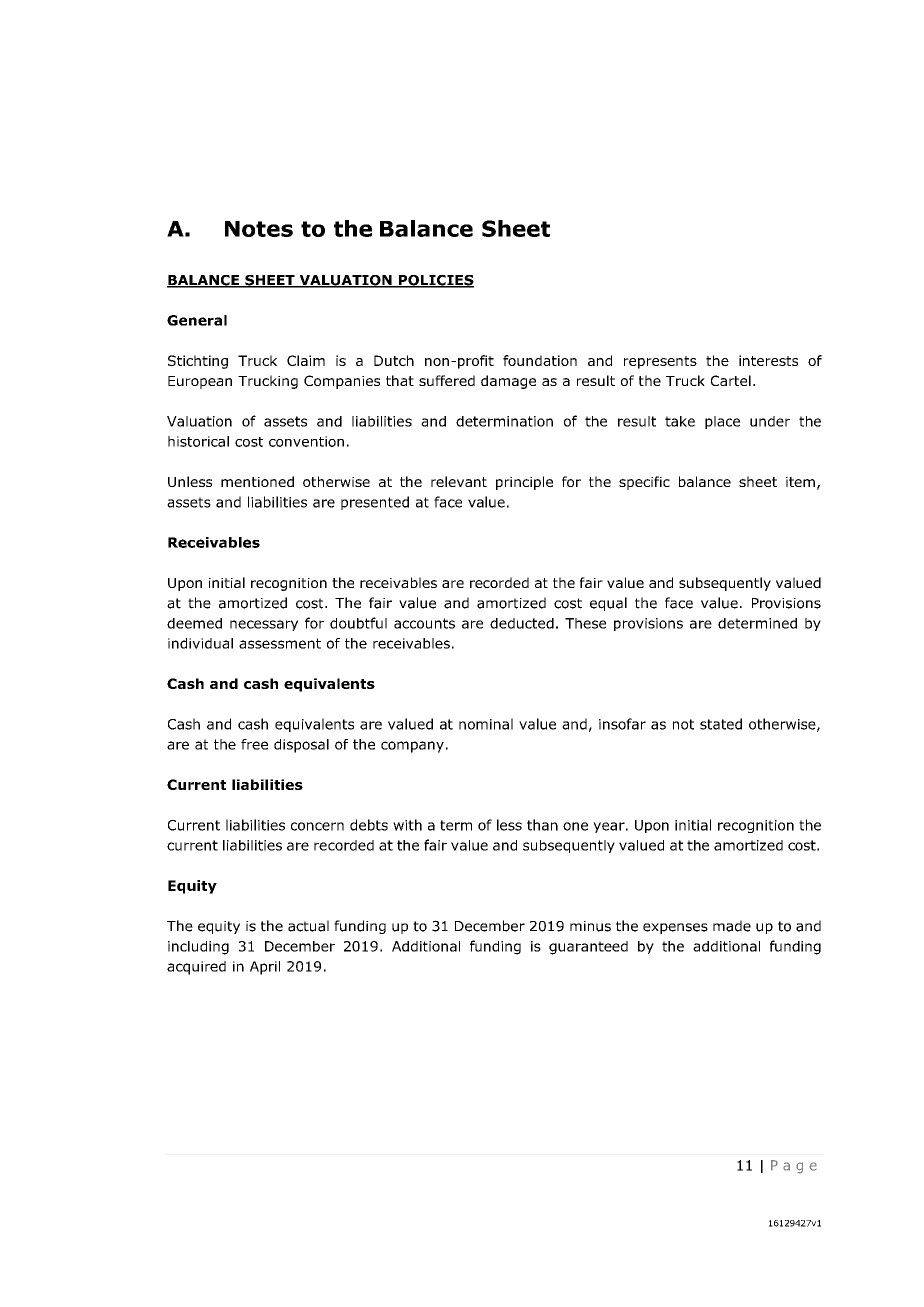 This screenshot has width=924, height=1307. I want to click on interests, so click(768, 360).
